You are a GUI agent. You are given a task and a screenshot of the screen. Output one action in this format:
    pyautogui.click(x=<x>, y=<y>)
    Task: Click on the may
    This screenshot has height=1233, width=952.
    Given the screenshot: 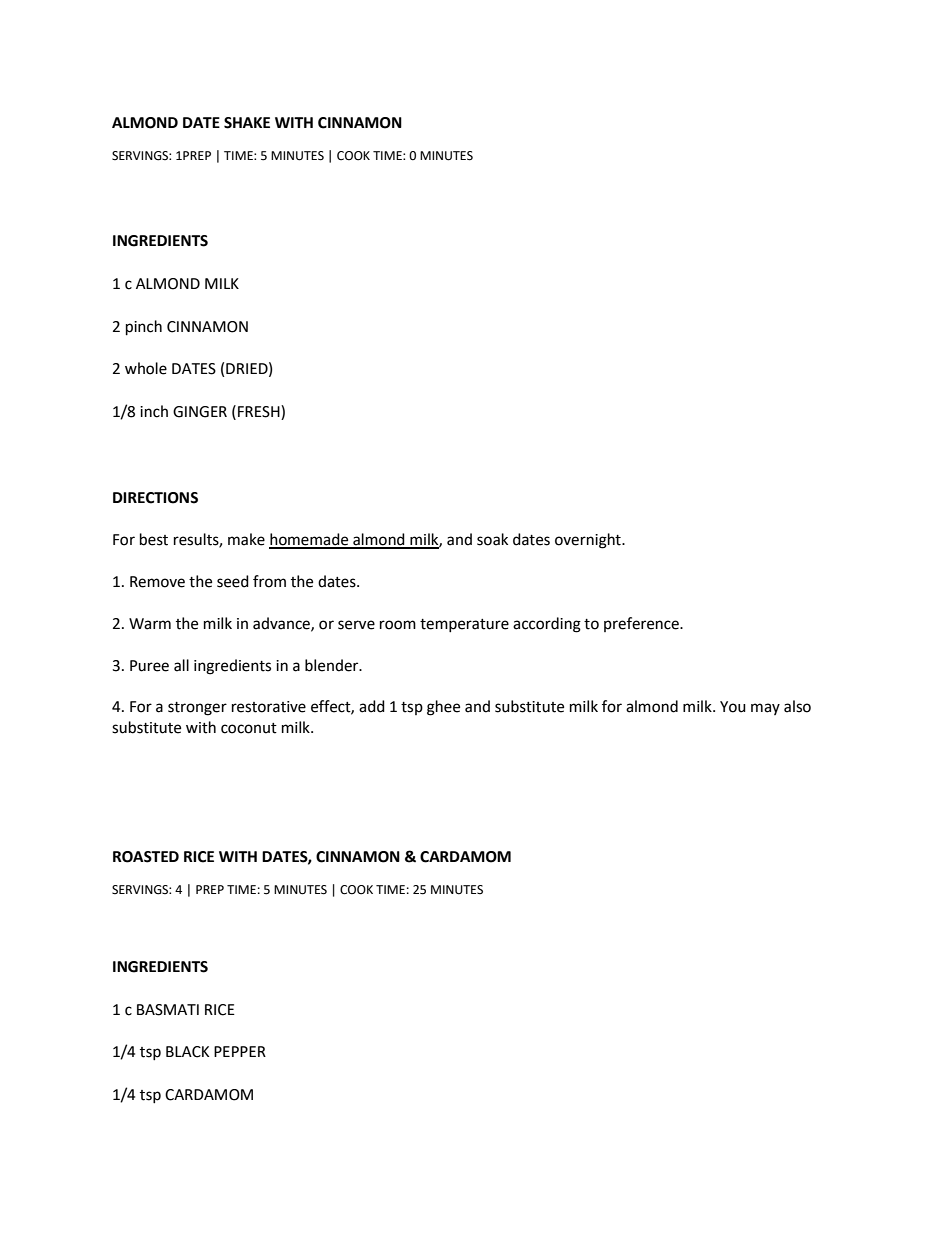 What is the action you would take?
    pyautogui.click(x=765, y=709)
